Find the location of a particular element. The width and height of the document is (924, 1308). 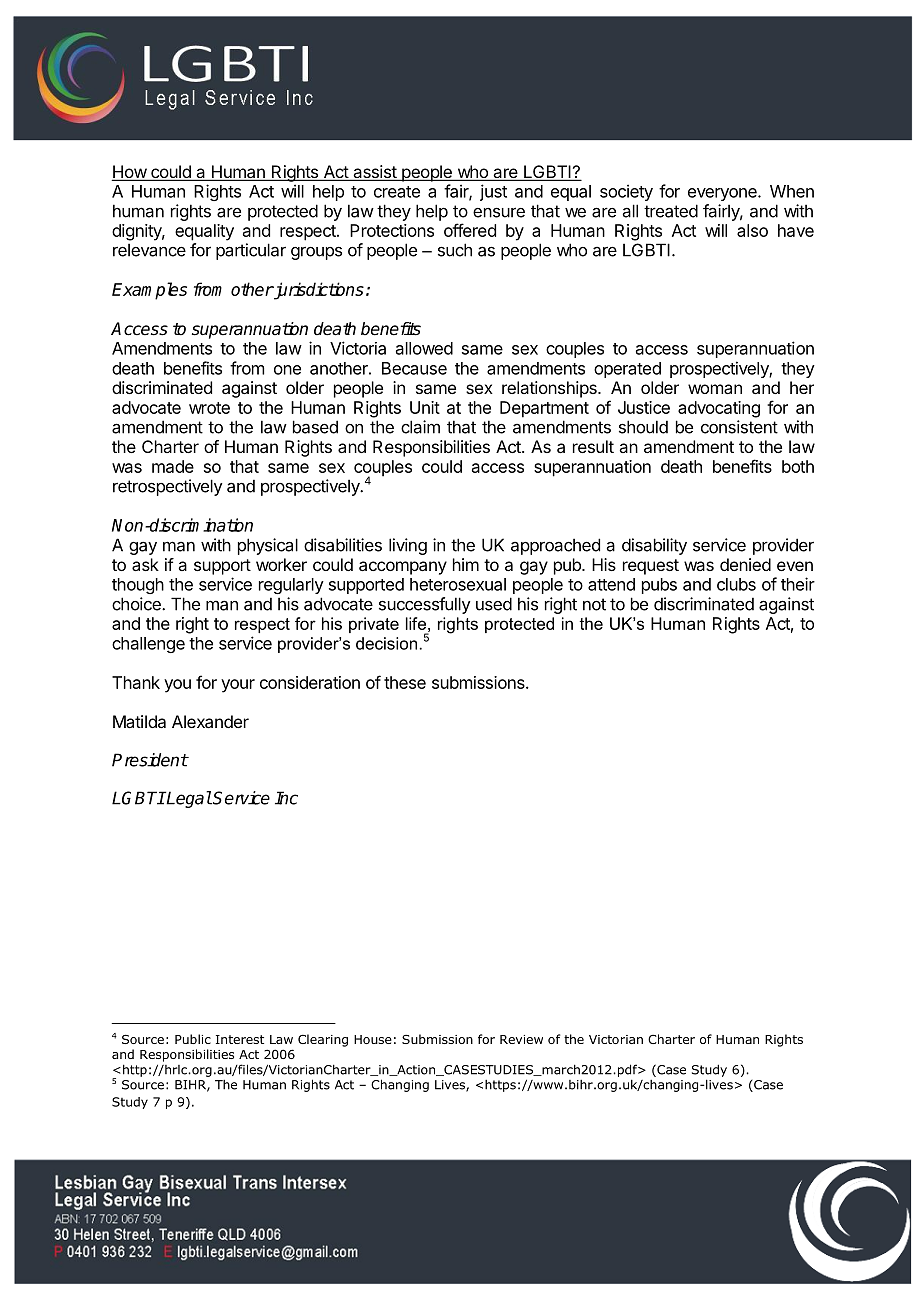

consistent is located at coordinates (739, 427).
